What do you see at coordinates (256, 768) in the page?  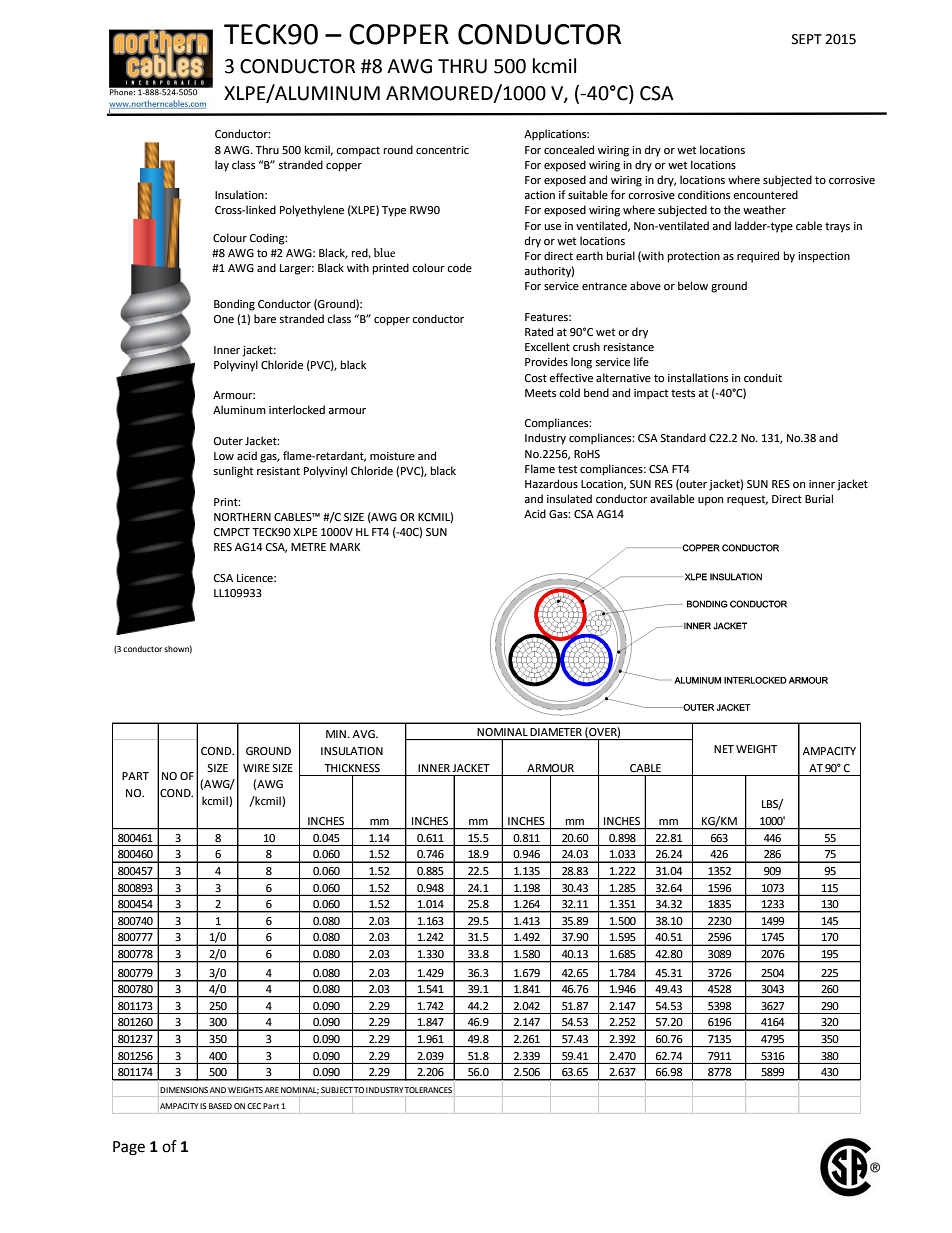 I see `WIRE` at bounding box center [256, 768].
